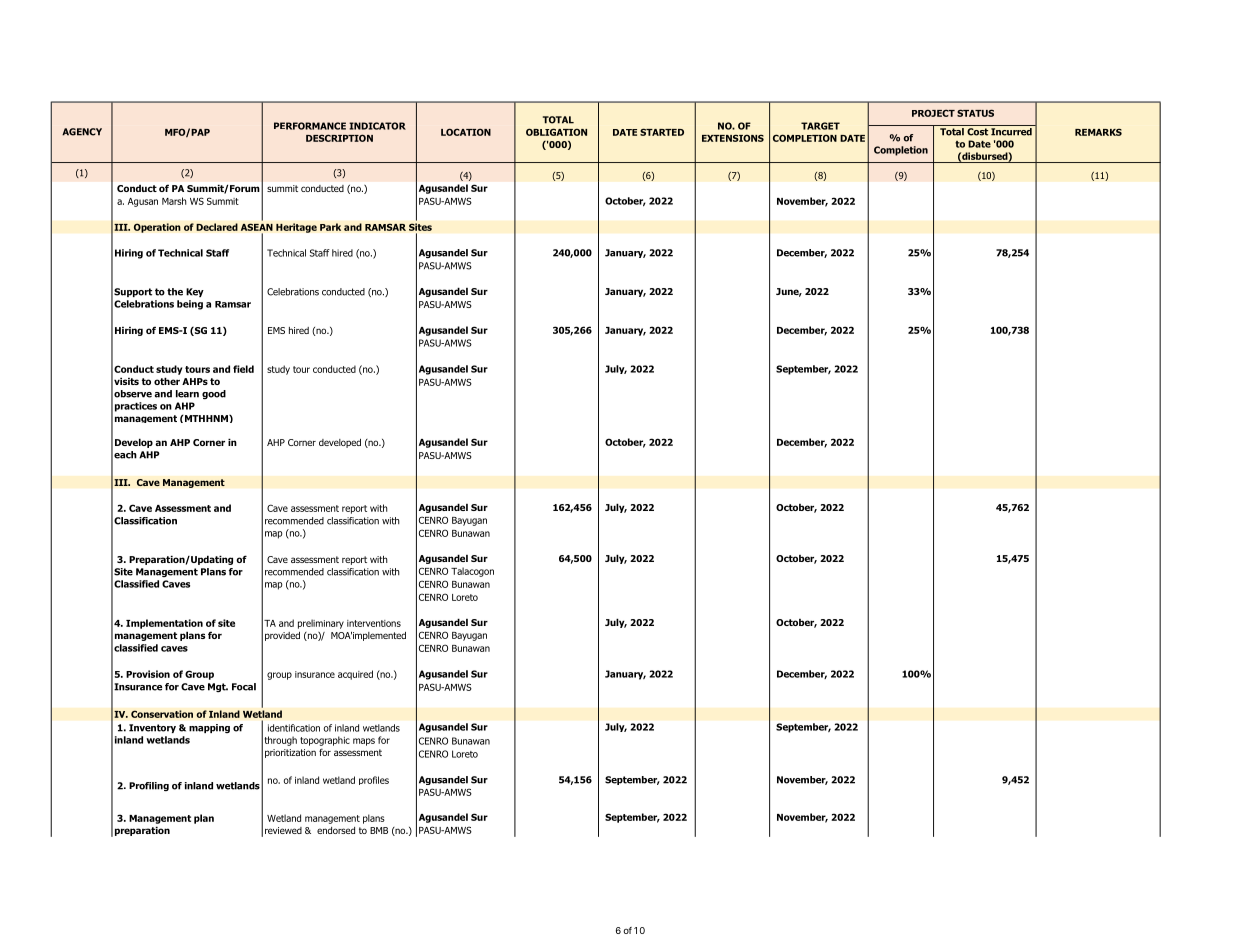 Image resolution: width=1233 pixels, height=952 pixels. I want to click on Cost, so click(977, 132).
